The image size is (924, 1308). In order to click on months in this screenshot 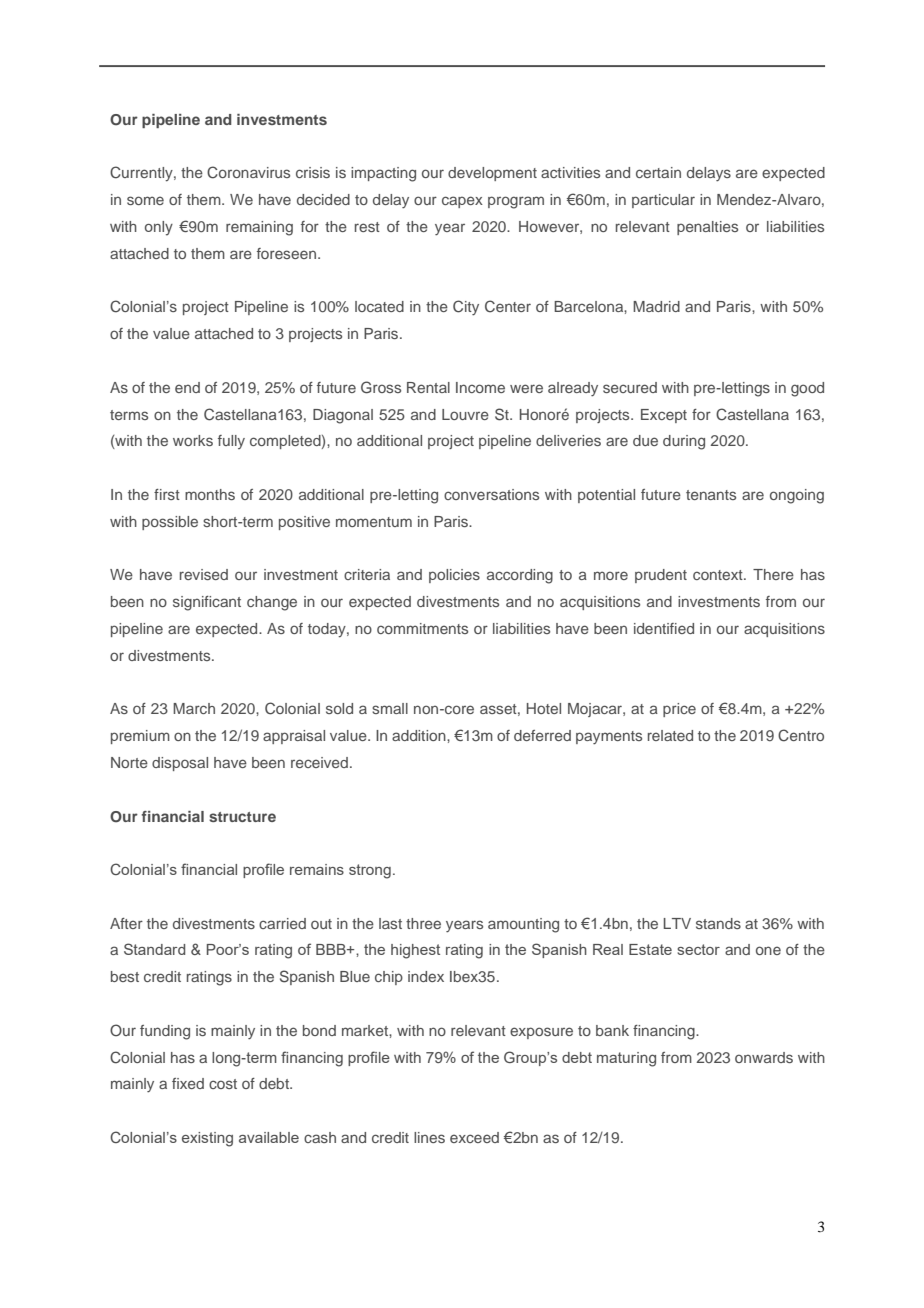, I will do `click(210, 494)`.
